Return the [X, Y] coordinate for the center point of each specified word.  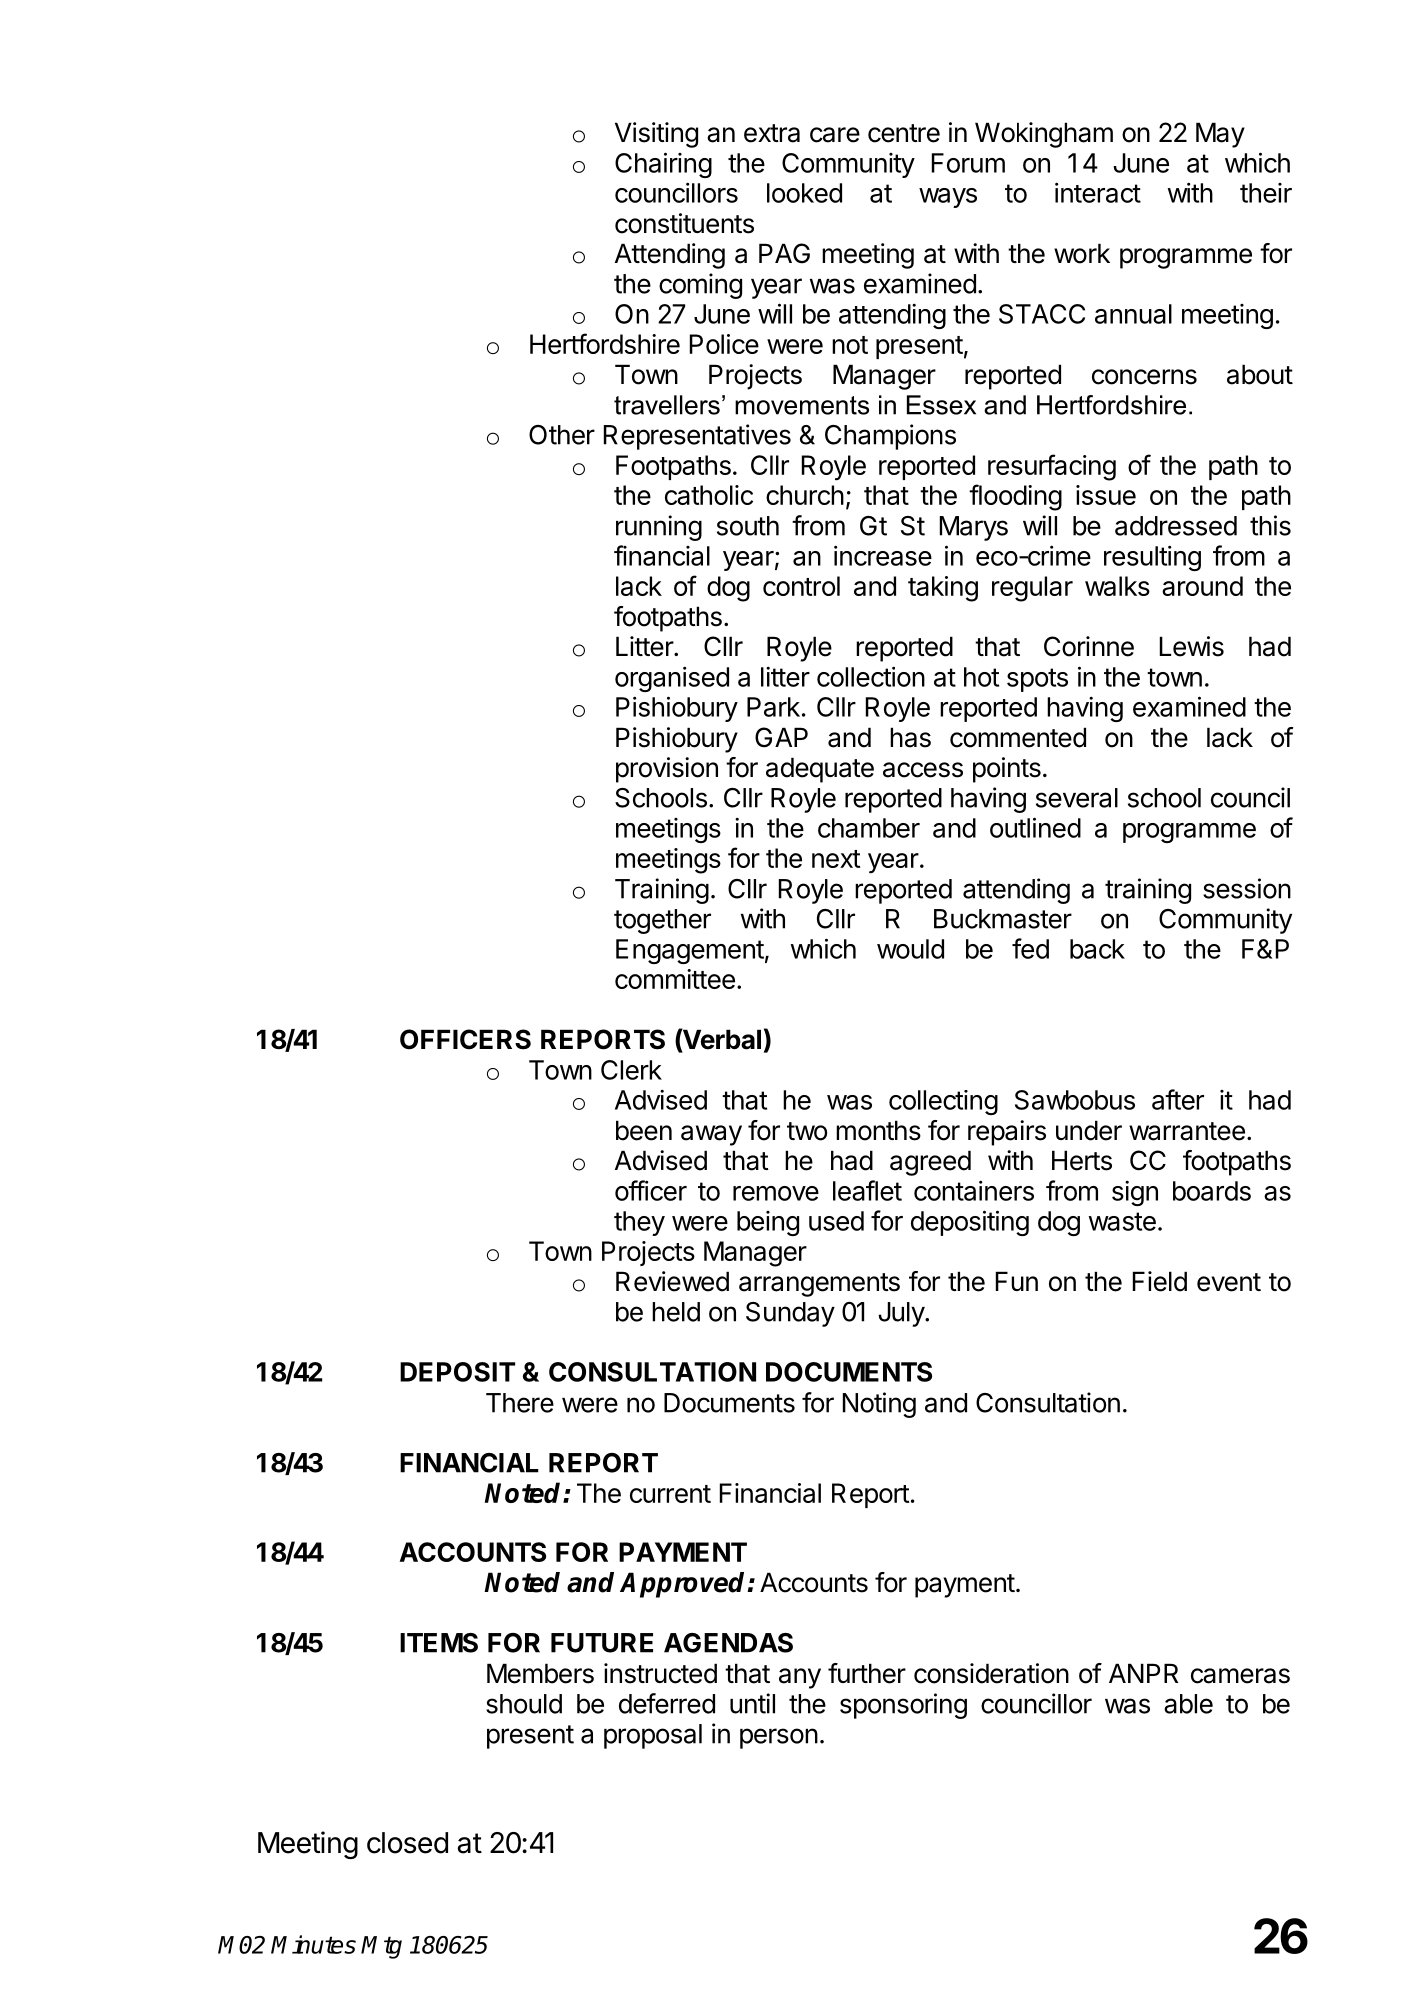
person [779, 1738]
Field [1160, 1281]
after [1178, 1099]
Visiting [656, 135]
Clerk [631, 1070]
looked [804, 193]
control [801, 586]
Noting [879, 1405]
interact [1098, 192]
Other [562, 435]
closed [407, 1843]
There [520, 1403]
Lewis [1192, 646]
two [807, 1131]
